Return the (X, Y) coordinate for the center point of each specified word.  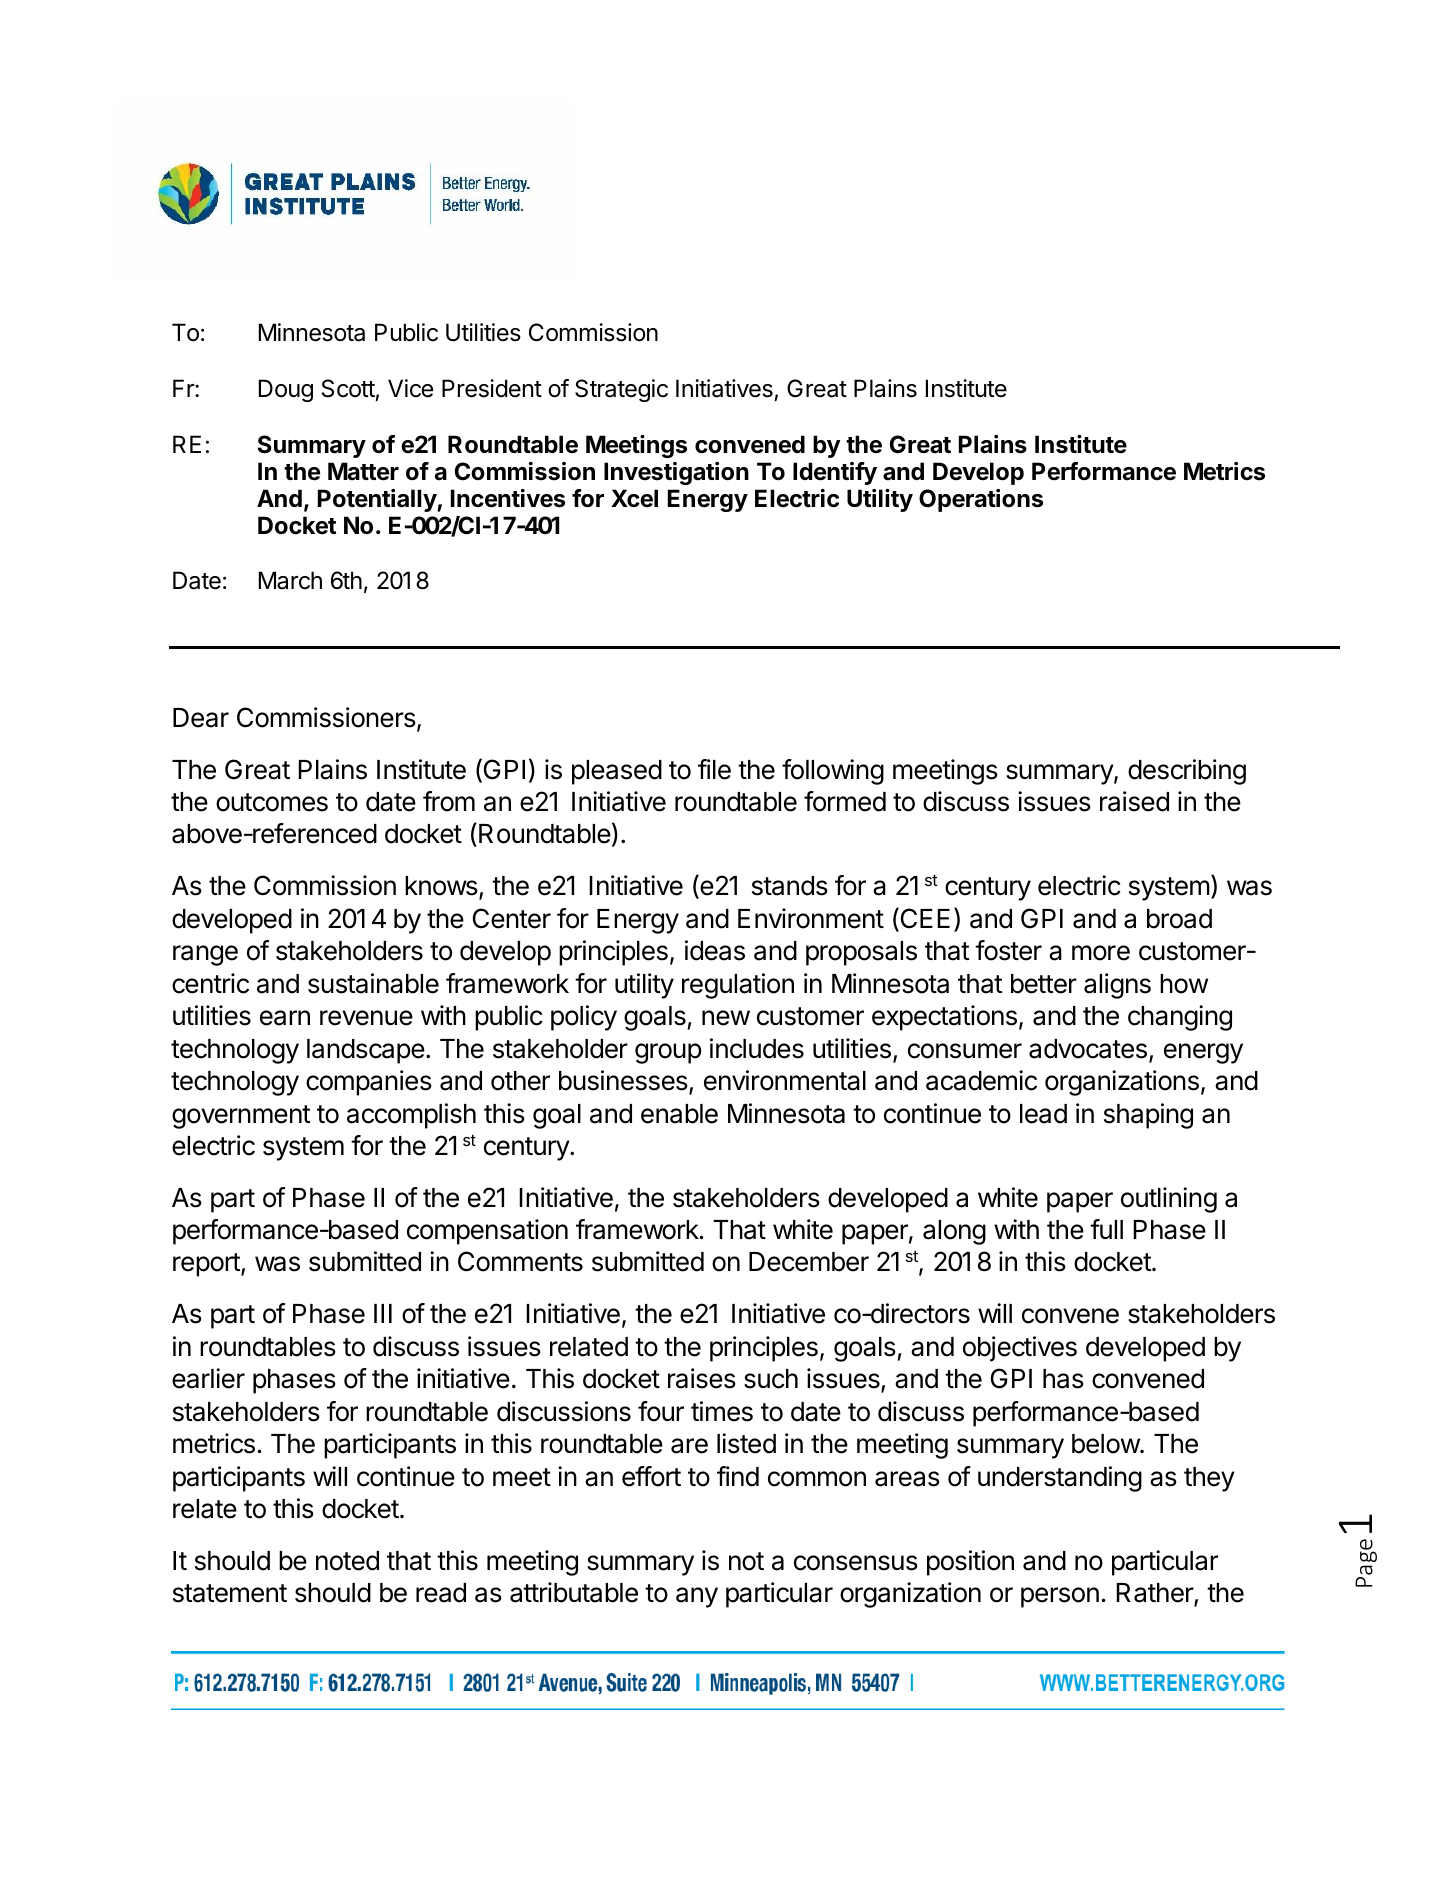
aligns (1117, 986)
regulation (738, 986)
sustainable (373, 983)
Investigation (676, 473)
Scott (348, 388)
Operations (981, 500)
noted (347, 1561)
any (697, 1597)
